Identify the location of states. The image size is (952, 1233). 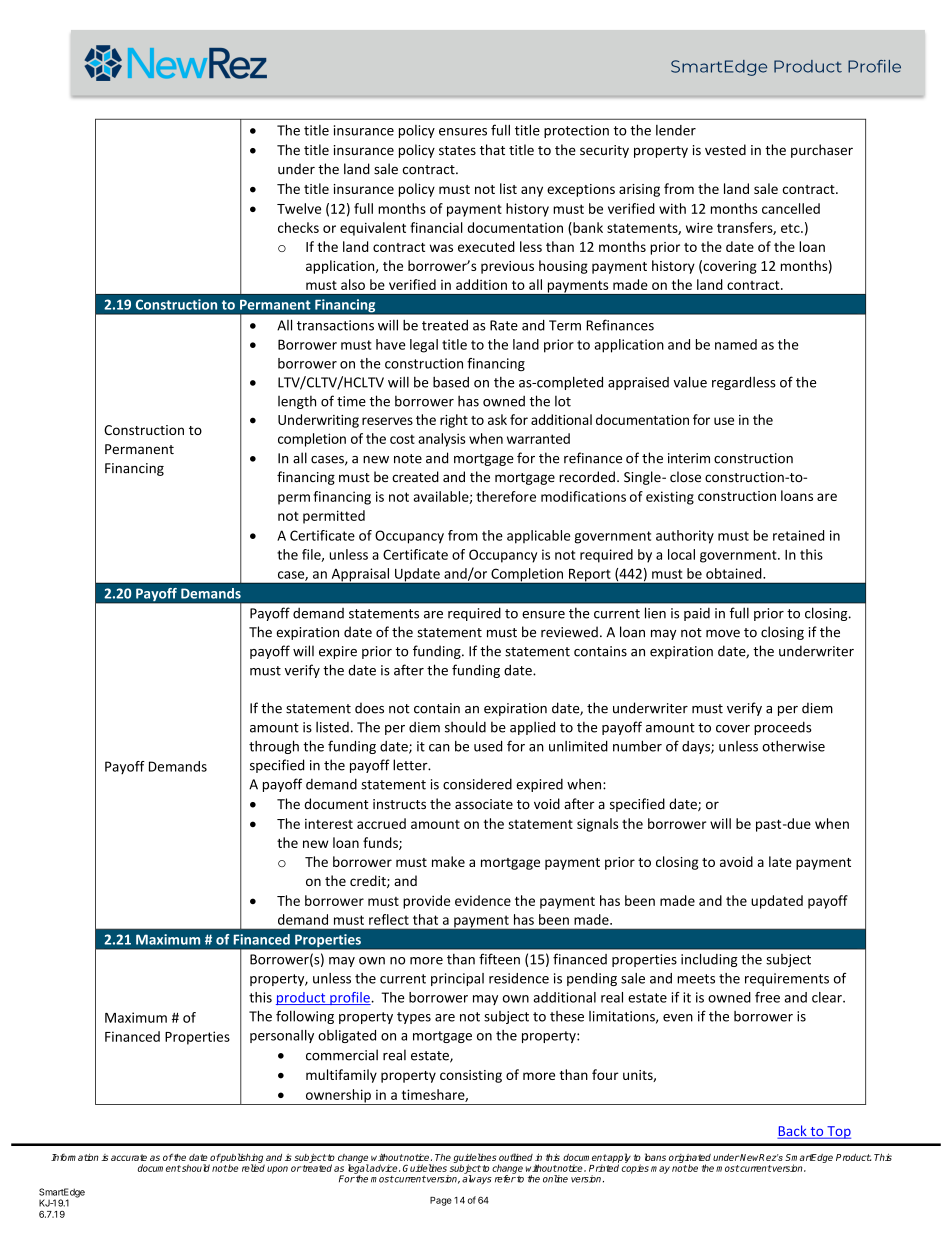
(457, 151).
